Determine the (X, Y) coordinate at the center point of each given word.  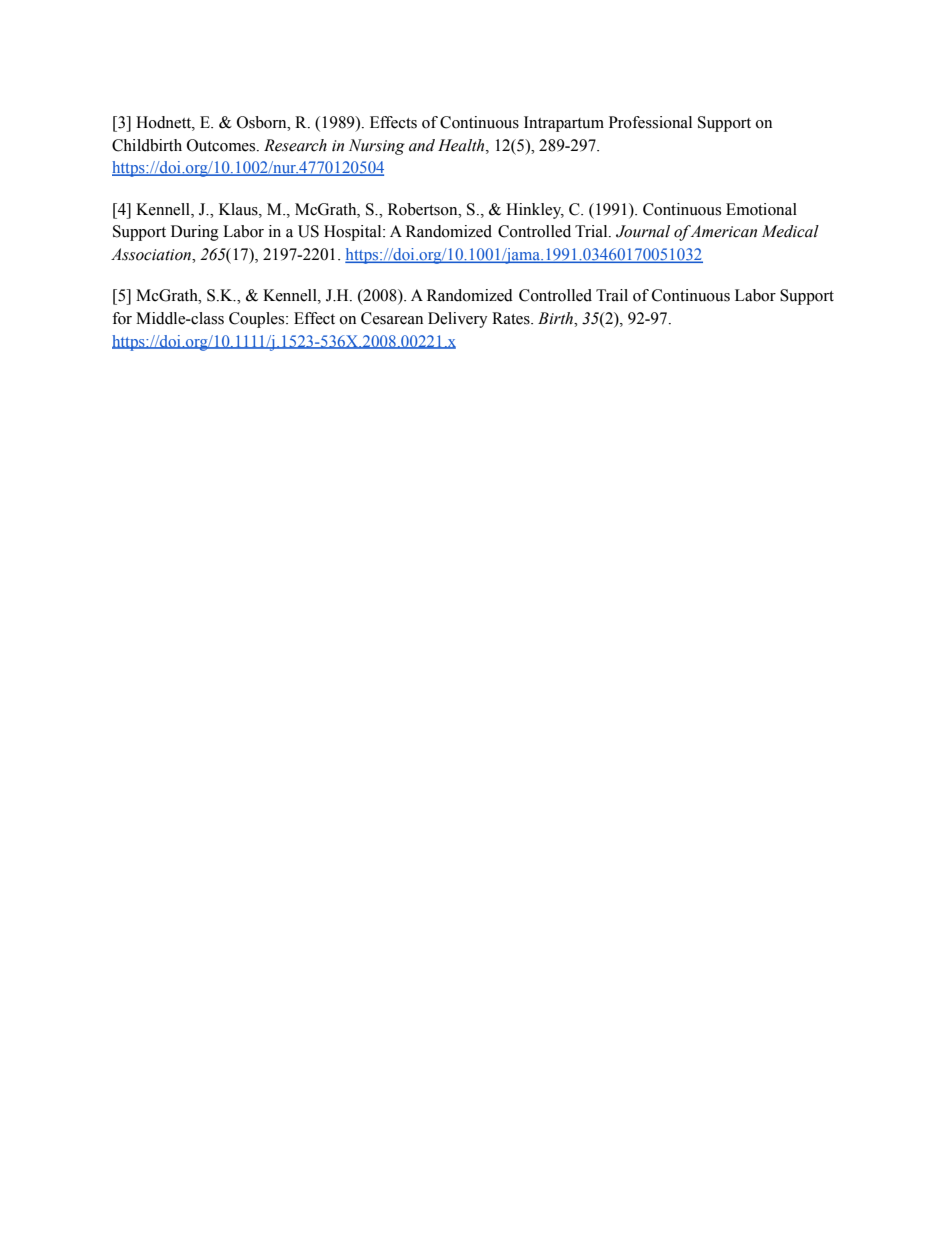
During (195, 233)
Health (462, 145)
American (722, 231)
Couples (258, 320)
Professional (650, 122)
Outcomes (222, 145)
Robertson (424, 209)
